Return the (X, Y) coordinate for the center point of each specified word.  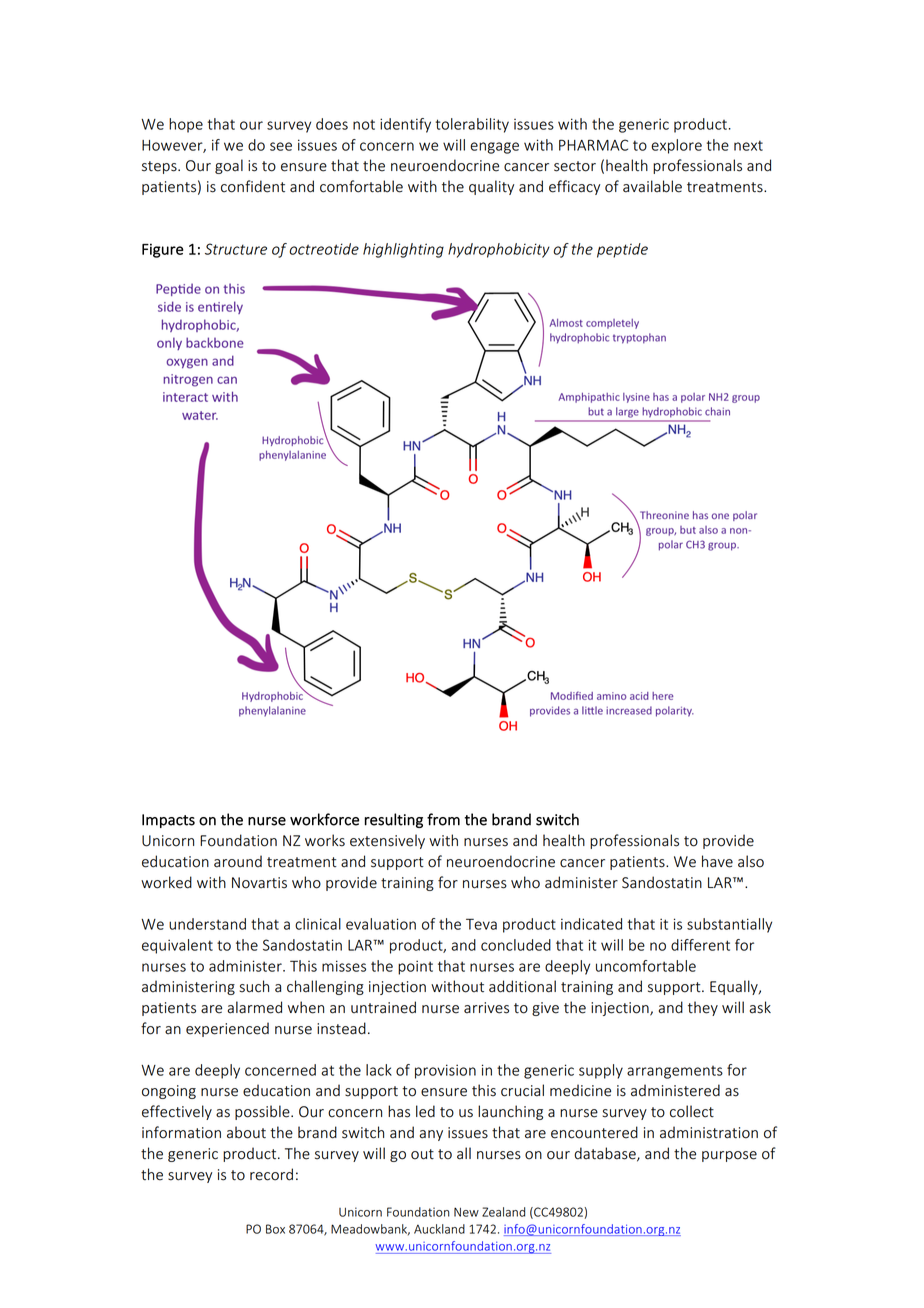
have (717, 861)
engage (494, 148)
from (443, 819)
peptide (622, 250)
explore (676, 146)
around (238, 861)
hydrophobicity (499, 250)
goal (229, 166)
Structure (236, 249)
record (271, 1174)
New (466, 1212)
